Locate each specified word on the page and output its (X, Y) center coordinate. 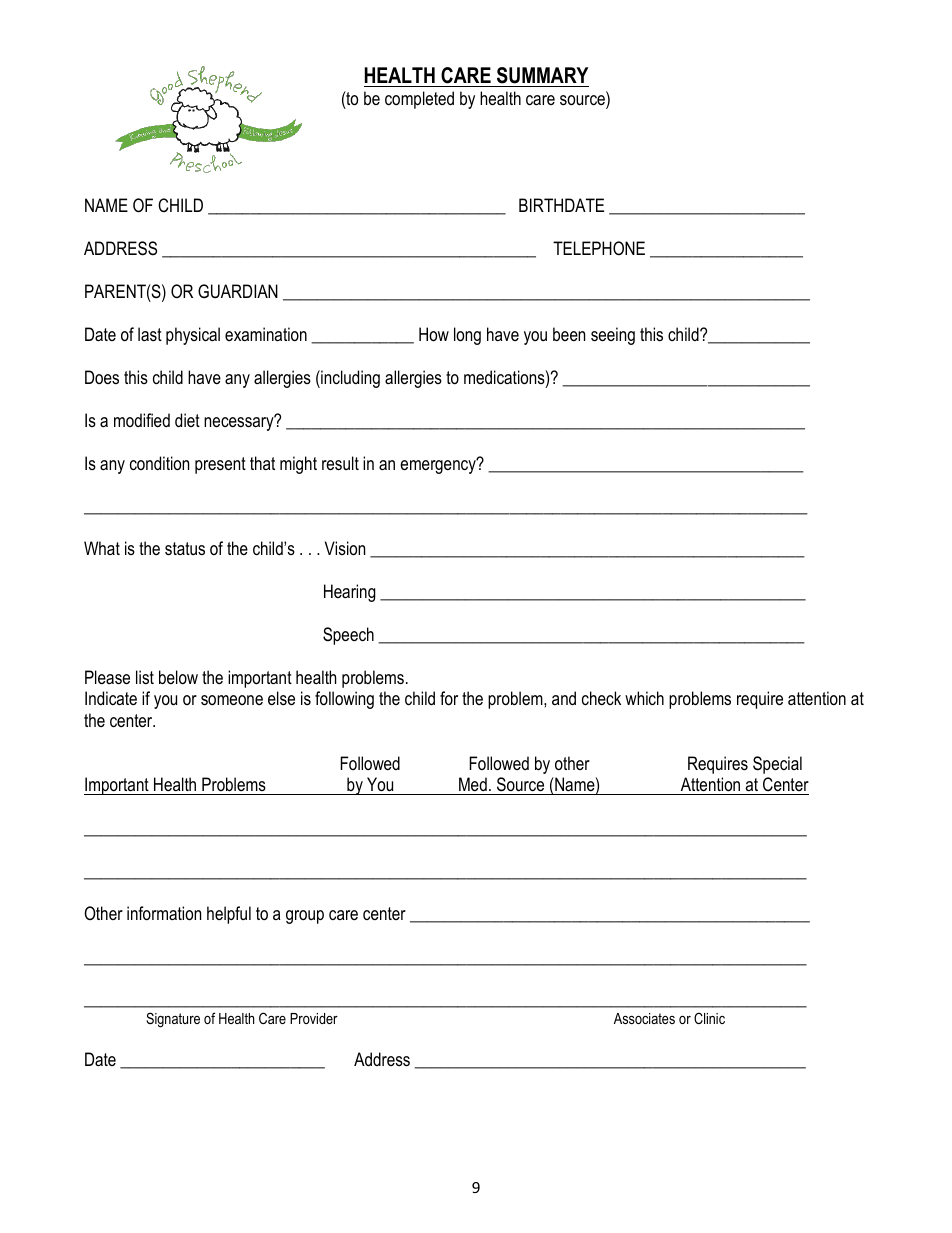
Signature (173, 1020)
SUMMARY (542, 75)
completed (419, 100)
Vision (345, 548)
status (185, 549)
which (644, 698)
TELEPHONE (599, 248)
